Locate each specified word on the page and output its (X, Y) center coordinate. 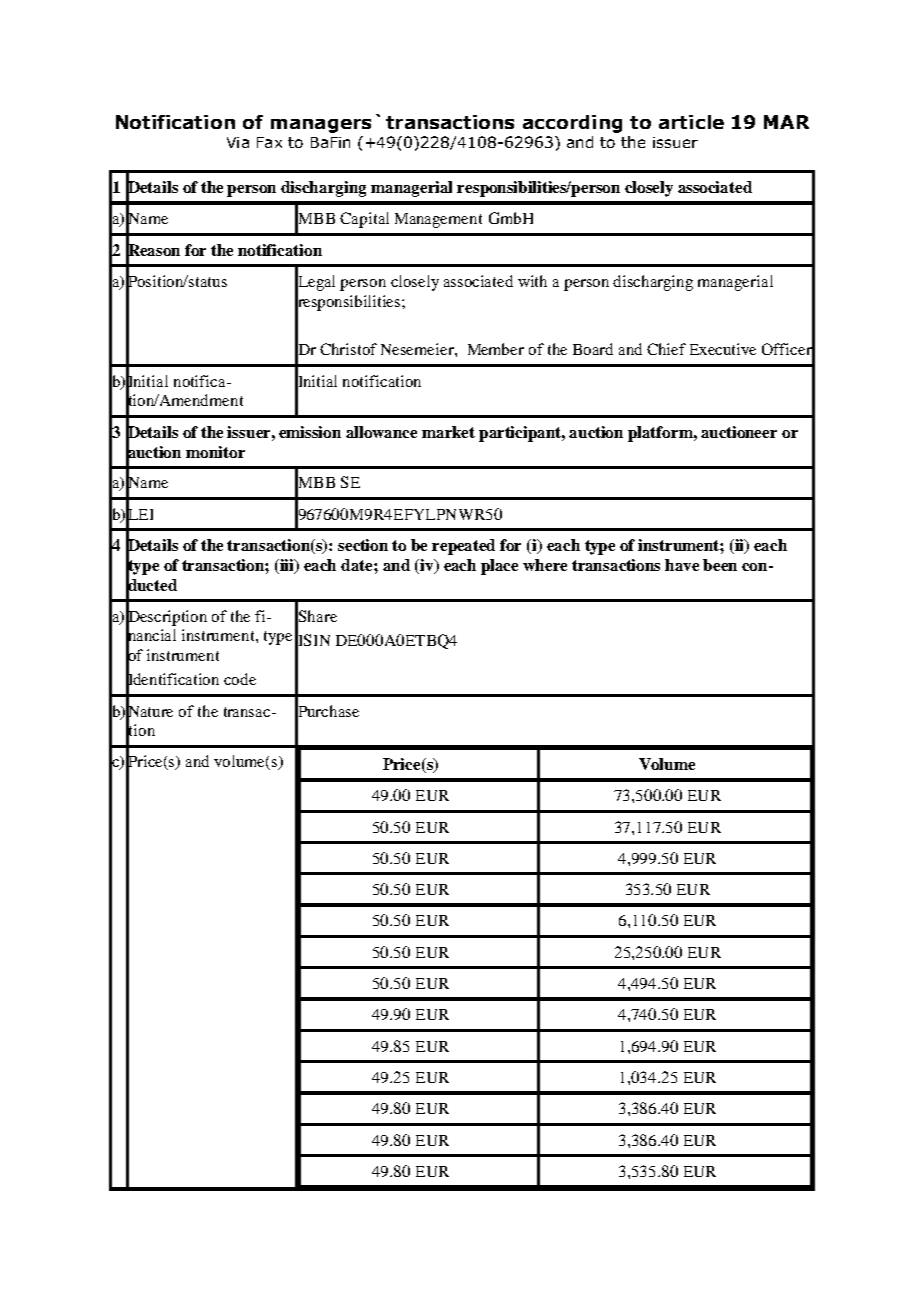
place (499, 567)
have (682, 565)
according (572, 124)
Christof (348, 349)
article (691, 122)
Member (496, 349)
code (240, 679)
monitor (215, 452)
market (448, 432)
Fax (269, 142)
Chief (666, 349)
